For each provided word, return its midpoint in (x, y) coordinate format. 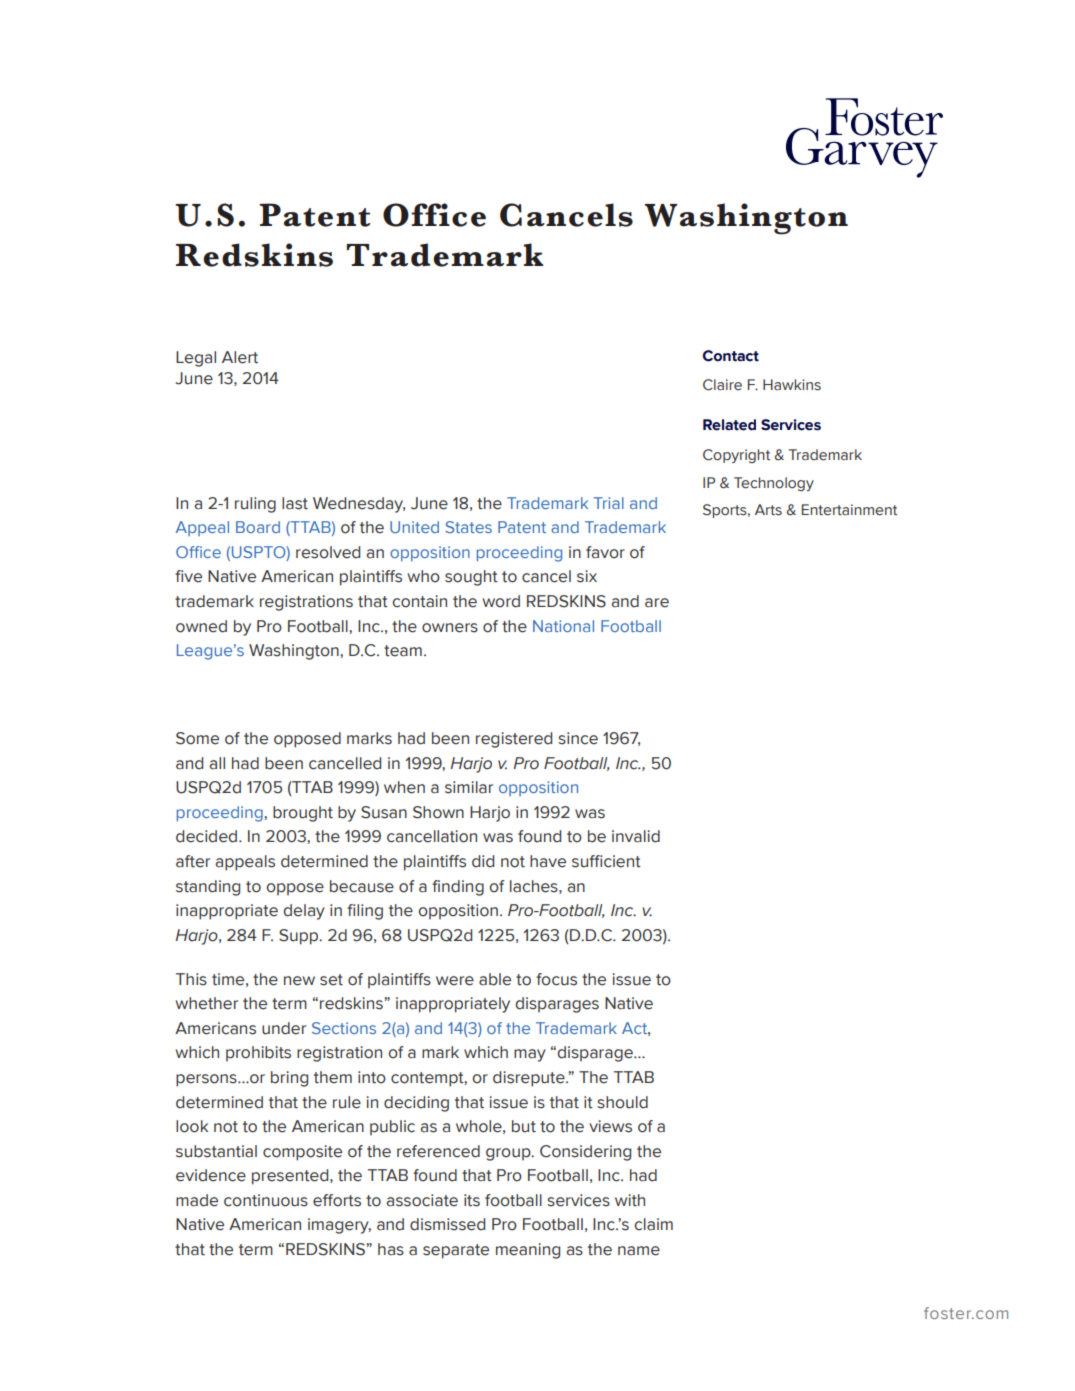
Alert (240, 357)
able (495, 979)
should (622, 1102)
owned (201, 626)
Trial (609, 503)
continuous (266, 1200)
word (501, 601)
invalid (636, 836)
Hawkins (792, 385)
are (657, 603)
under (284, 1028)
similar (469, 787)
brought (303, 814)
